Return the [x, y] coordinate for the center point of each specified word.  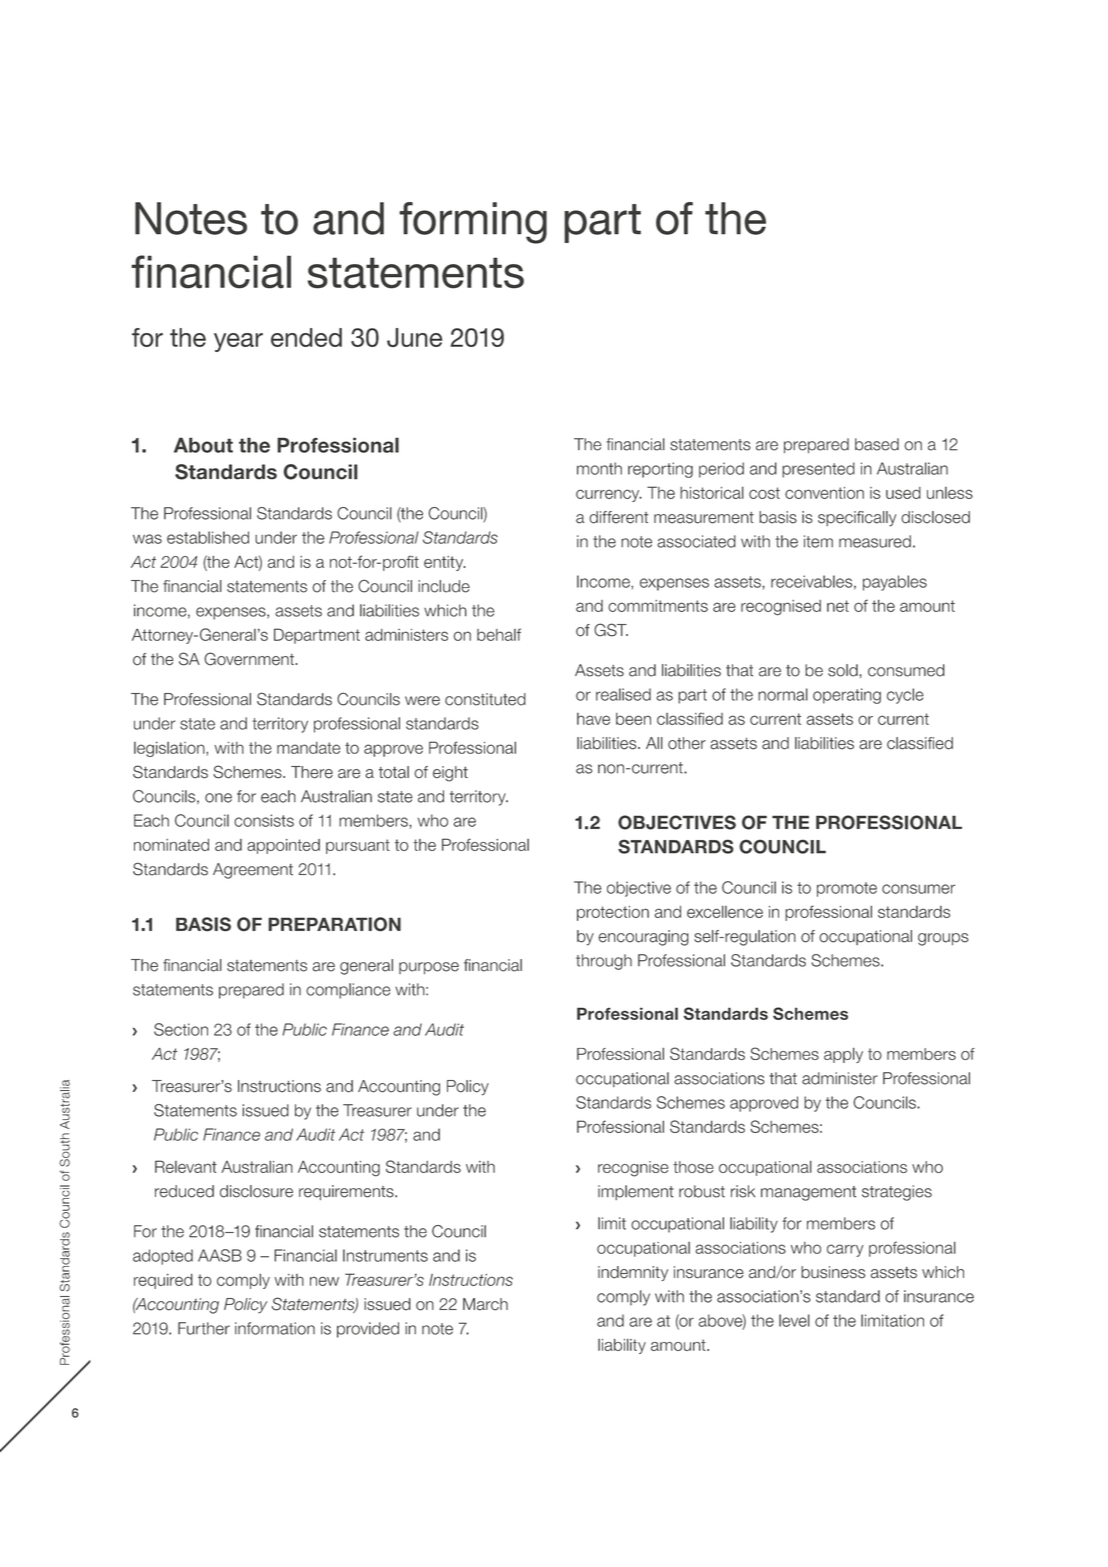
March [485, 1304]
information [275, 1328]
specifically [857, 519]
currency [609, 495]
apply [843, 1055]
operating [847, 696]
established [208, 537]
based [877, 444]
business [833, 1272]
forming [473, 223]
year [238, 342]
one [218, 798]
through [604, 962]
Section [181, 1029]
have [593, 719]
